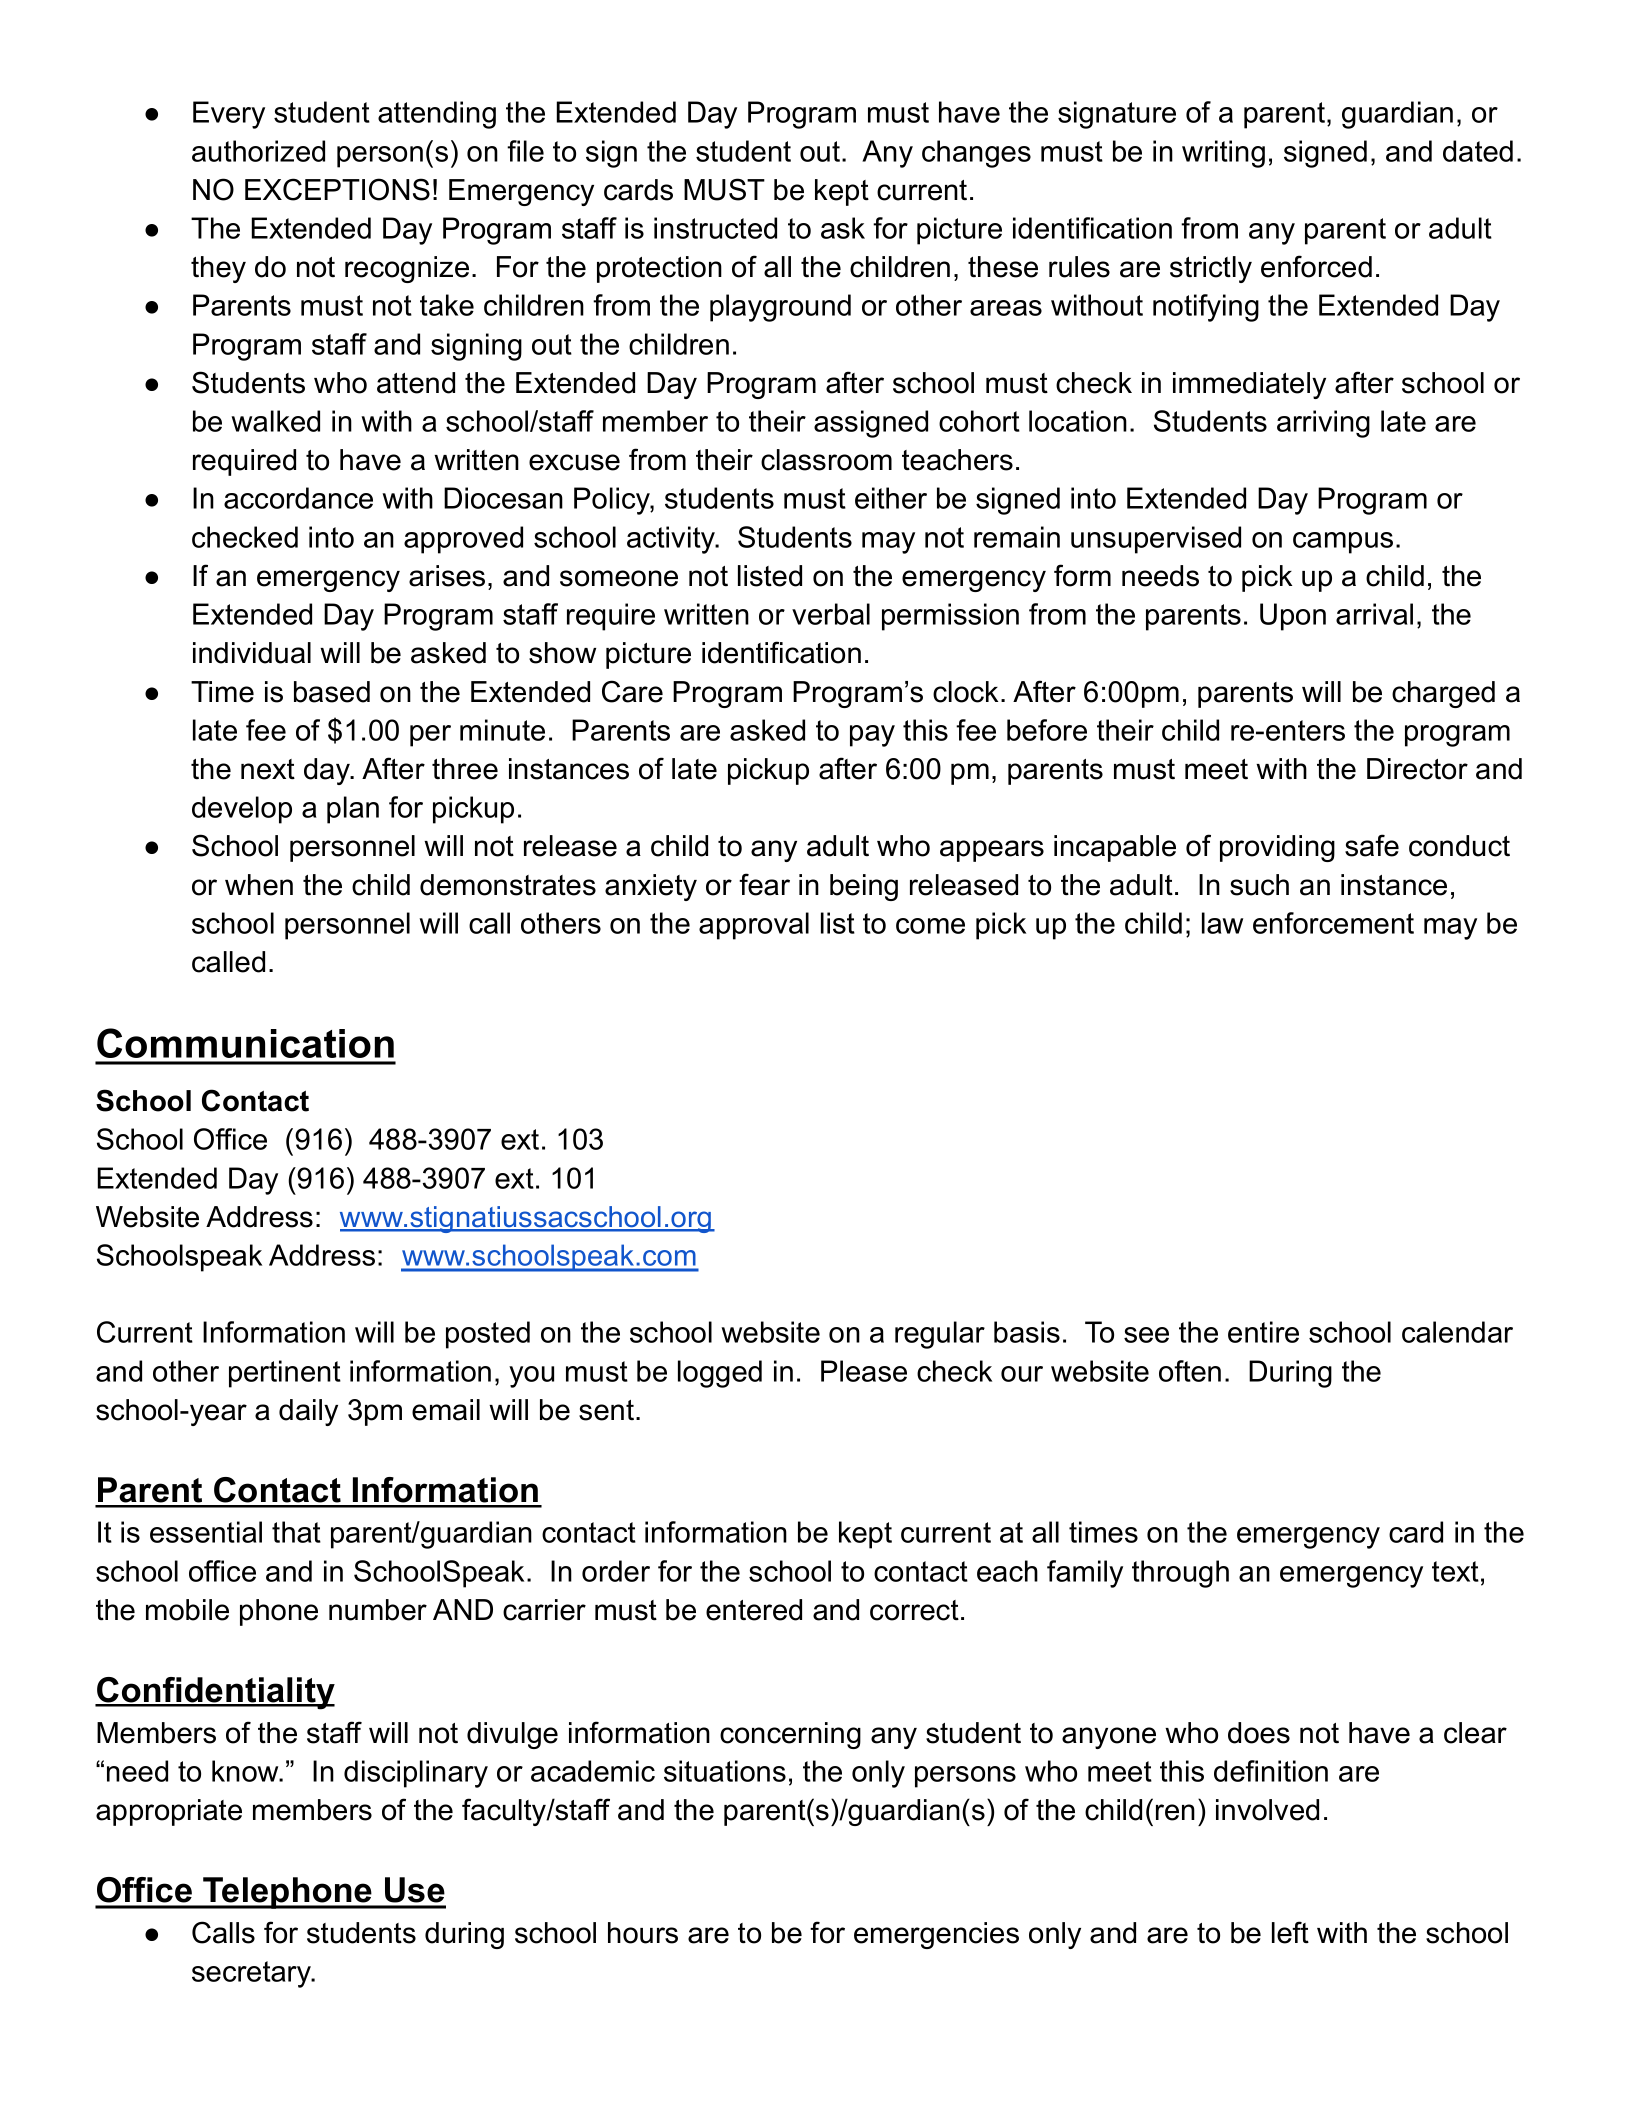 The height and width of the image is (2102, 1625). I want to click on instructed, so click(715, 228).
